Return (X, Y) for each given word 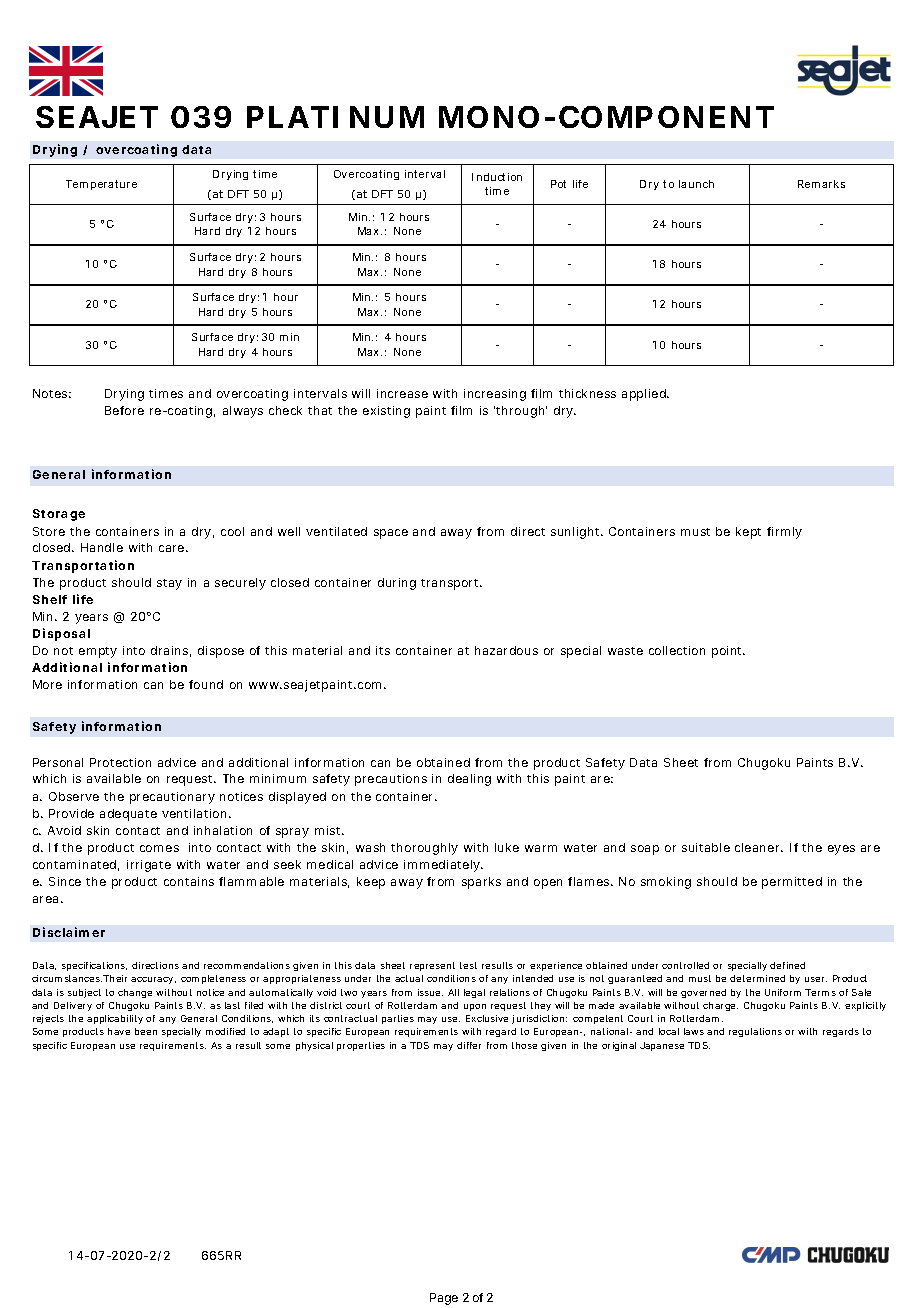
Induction (497, 177)
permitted (792, 883)
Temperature (101, 185)
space (391, 534)
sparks (481, 883)
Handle (102, 547)
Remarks (821, 184)
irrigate (149, 866)
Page (444, 1299)
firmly (784, 533)
